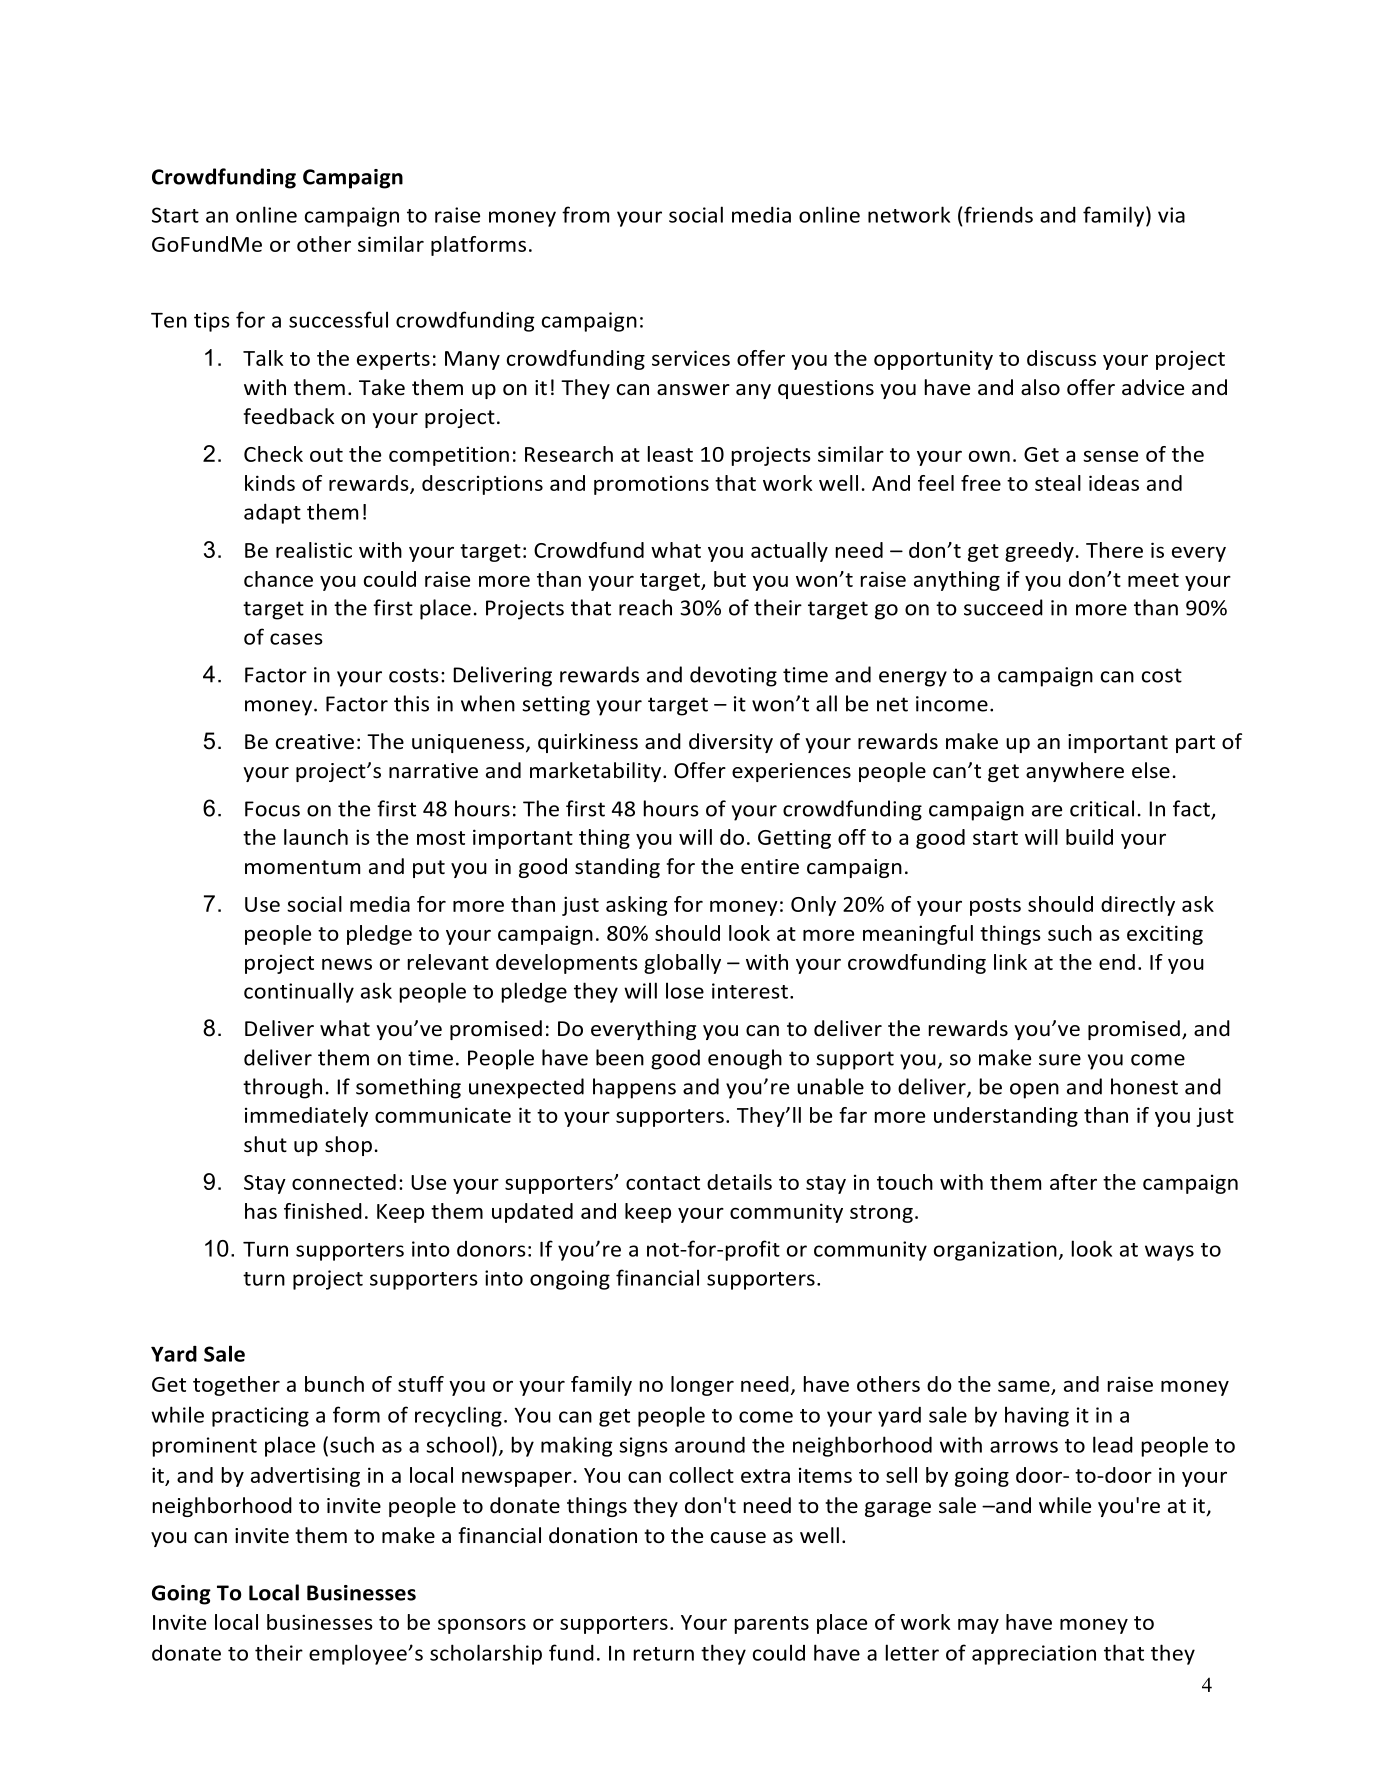 Image resolution: width=1374 pixels, height=1778 pixels. Describe the element at coordinates (1024, 1386) in the image. I see `same` at that location.
